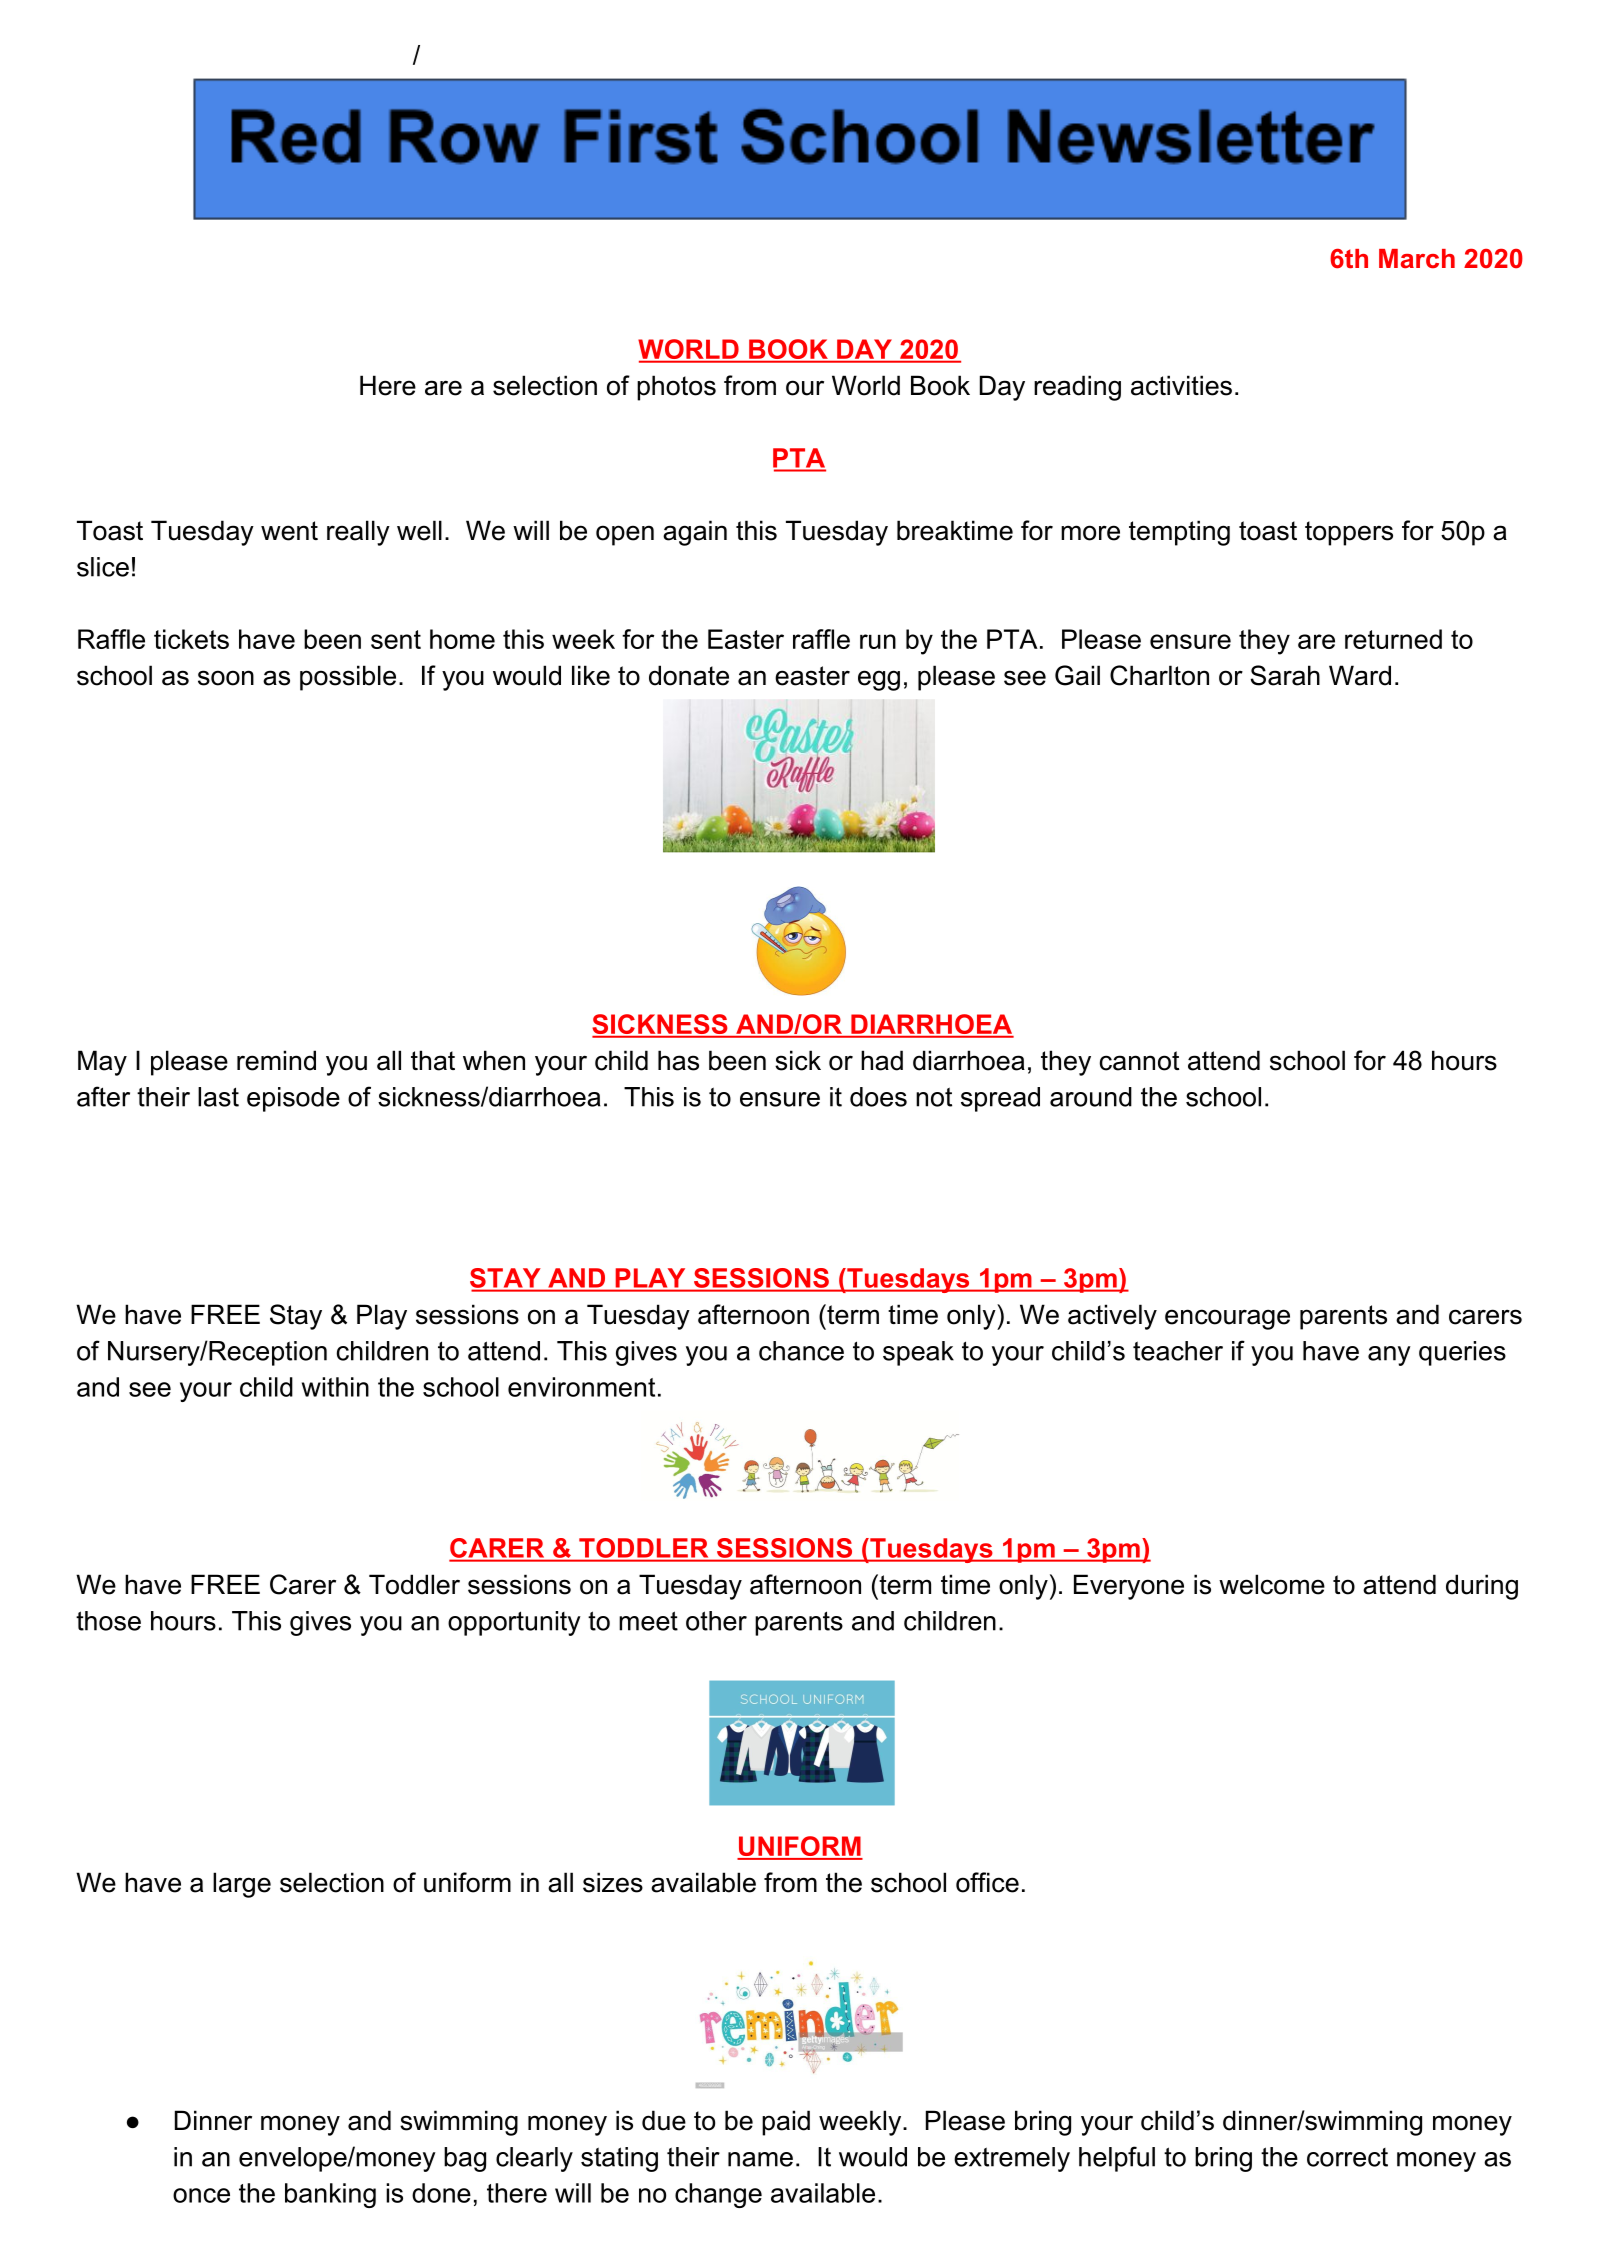 Image resolution: width=1600 pixels, height=2263 pixels. What do you see at coordinates (1389, 1356) in the page?
I see `any` at bounding box center [1389, 1356].
